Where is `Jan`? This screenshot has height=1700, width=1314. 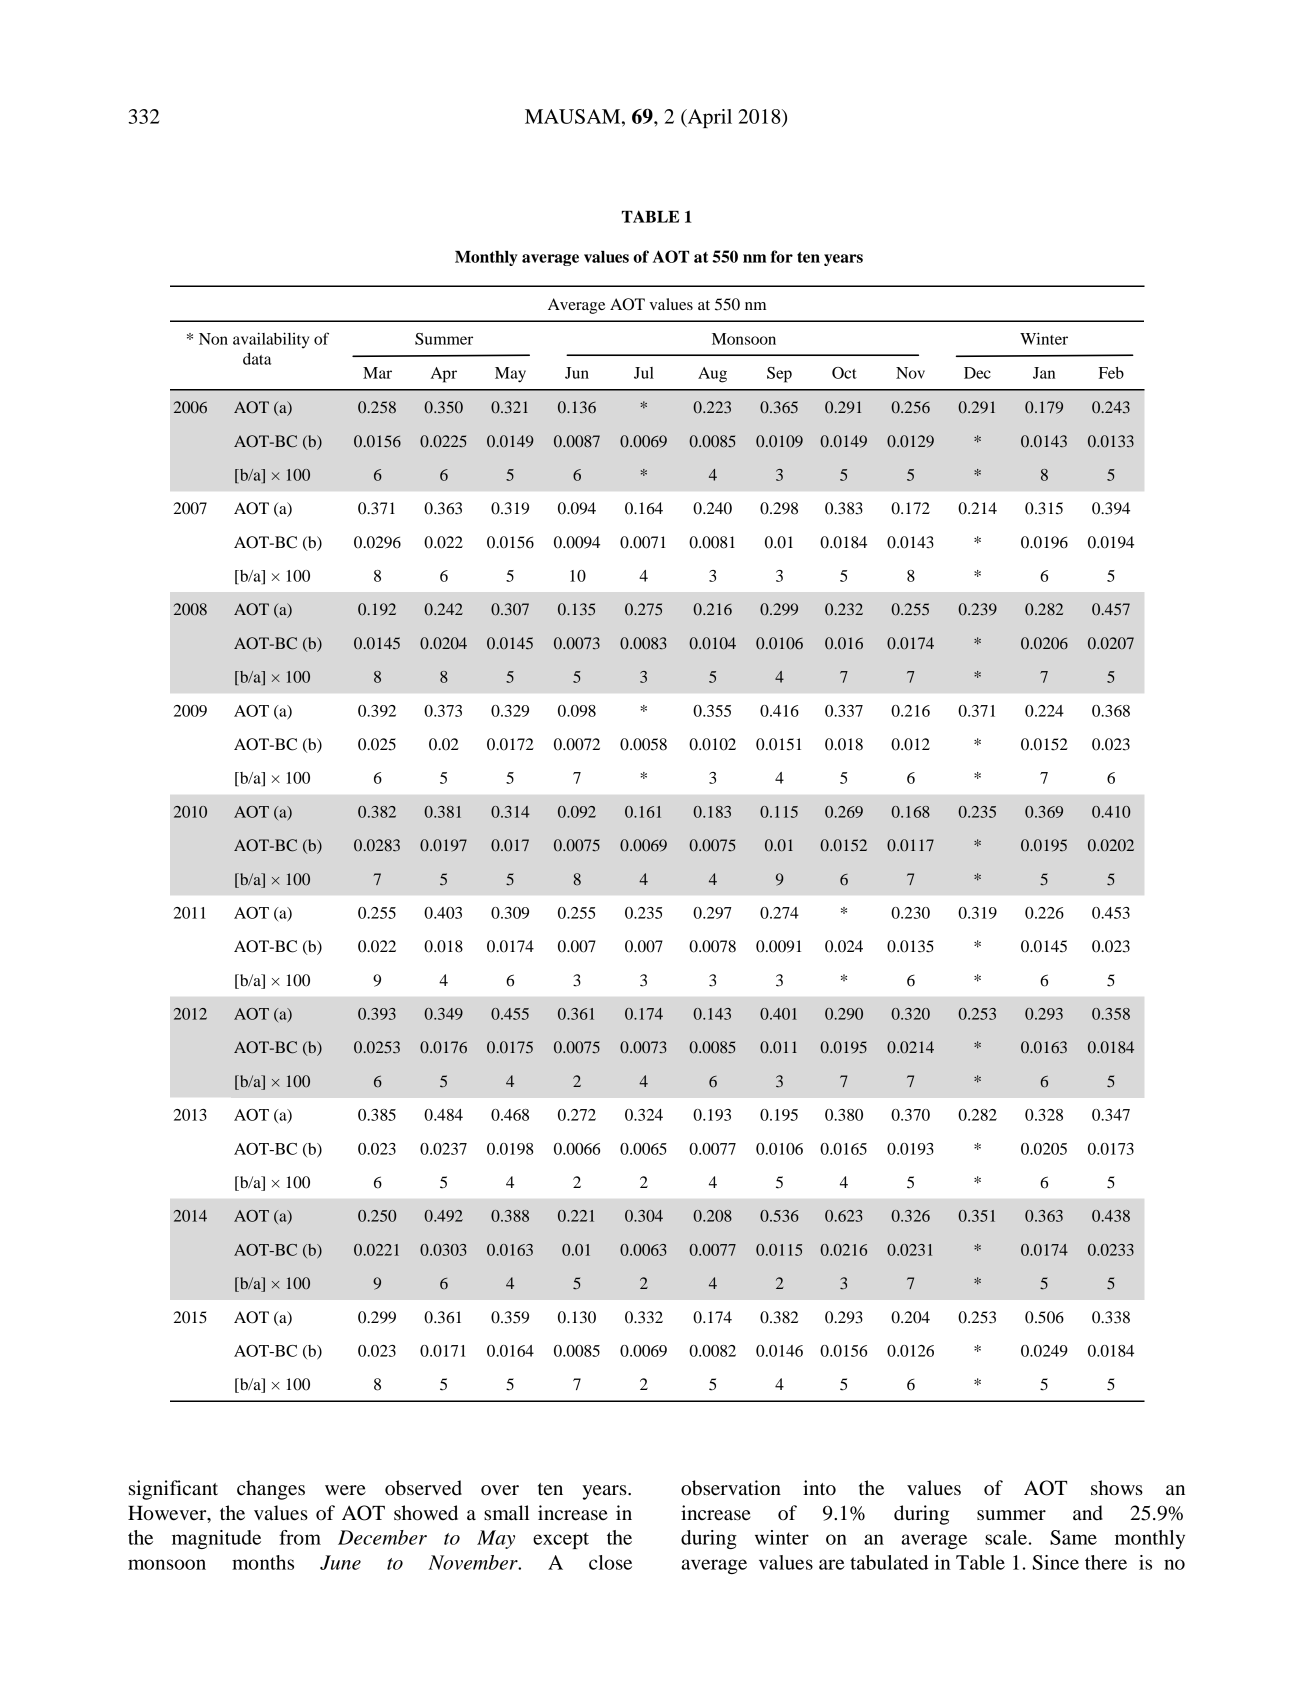 Jan is located at coordinates (1044, 373).
